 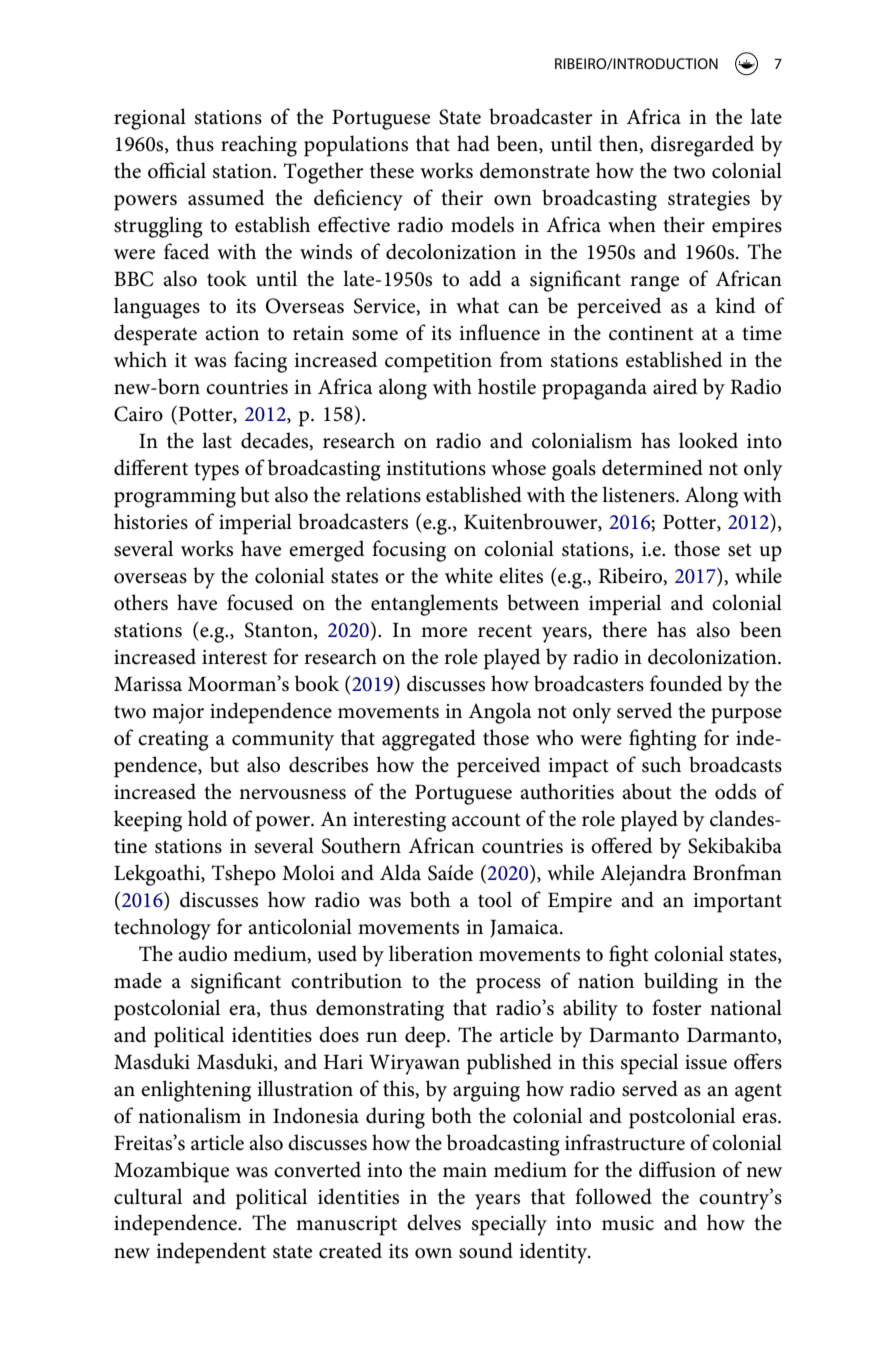 I want to click on founded, so click(x=686, y=683).
